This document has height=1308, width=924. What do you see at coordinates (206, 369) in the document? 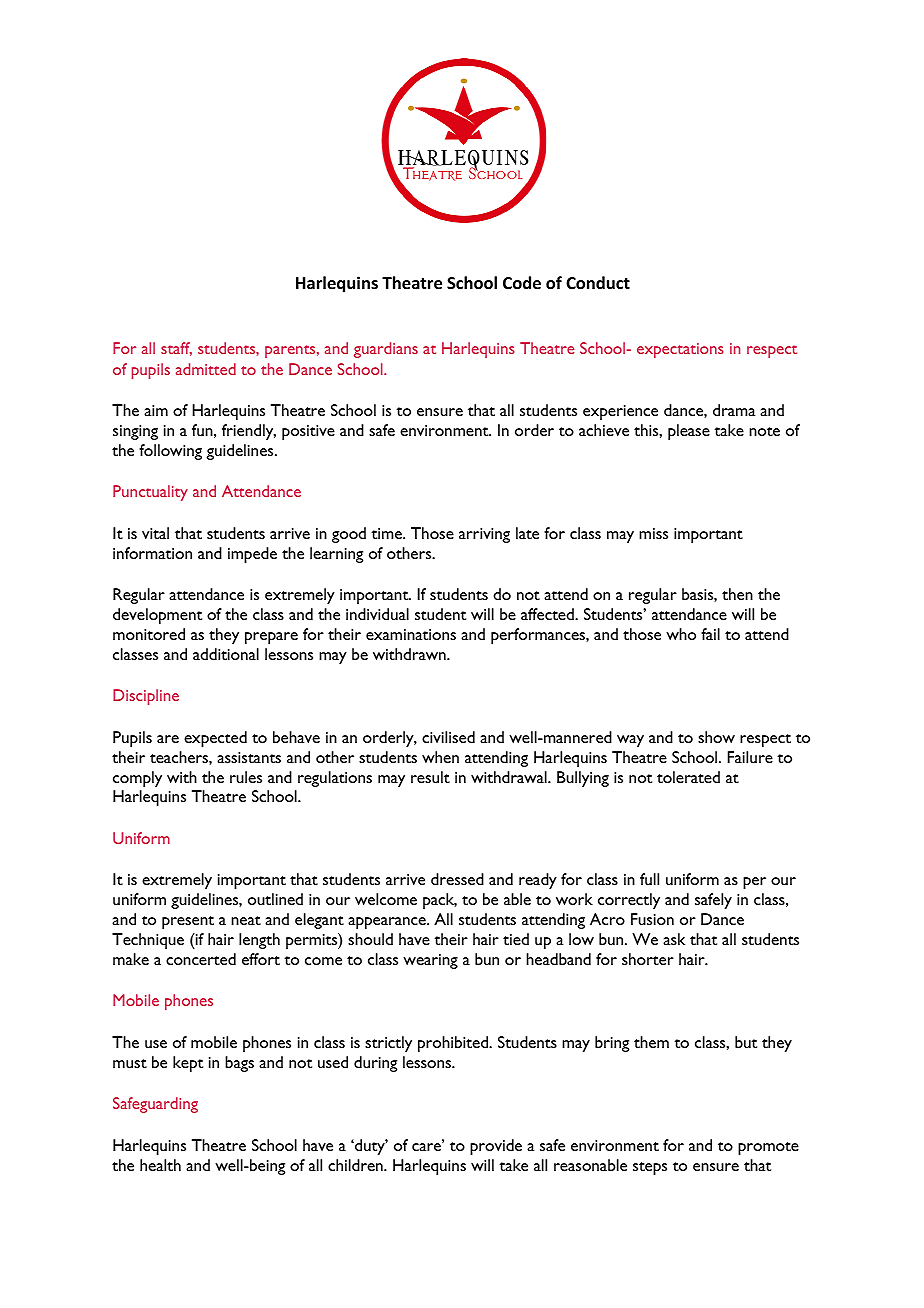
I see `admitted` at bounding box center [206, 369].
